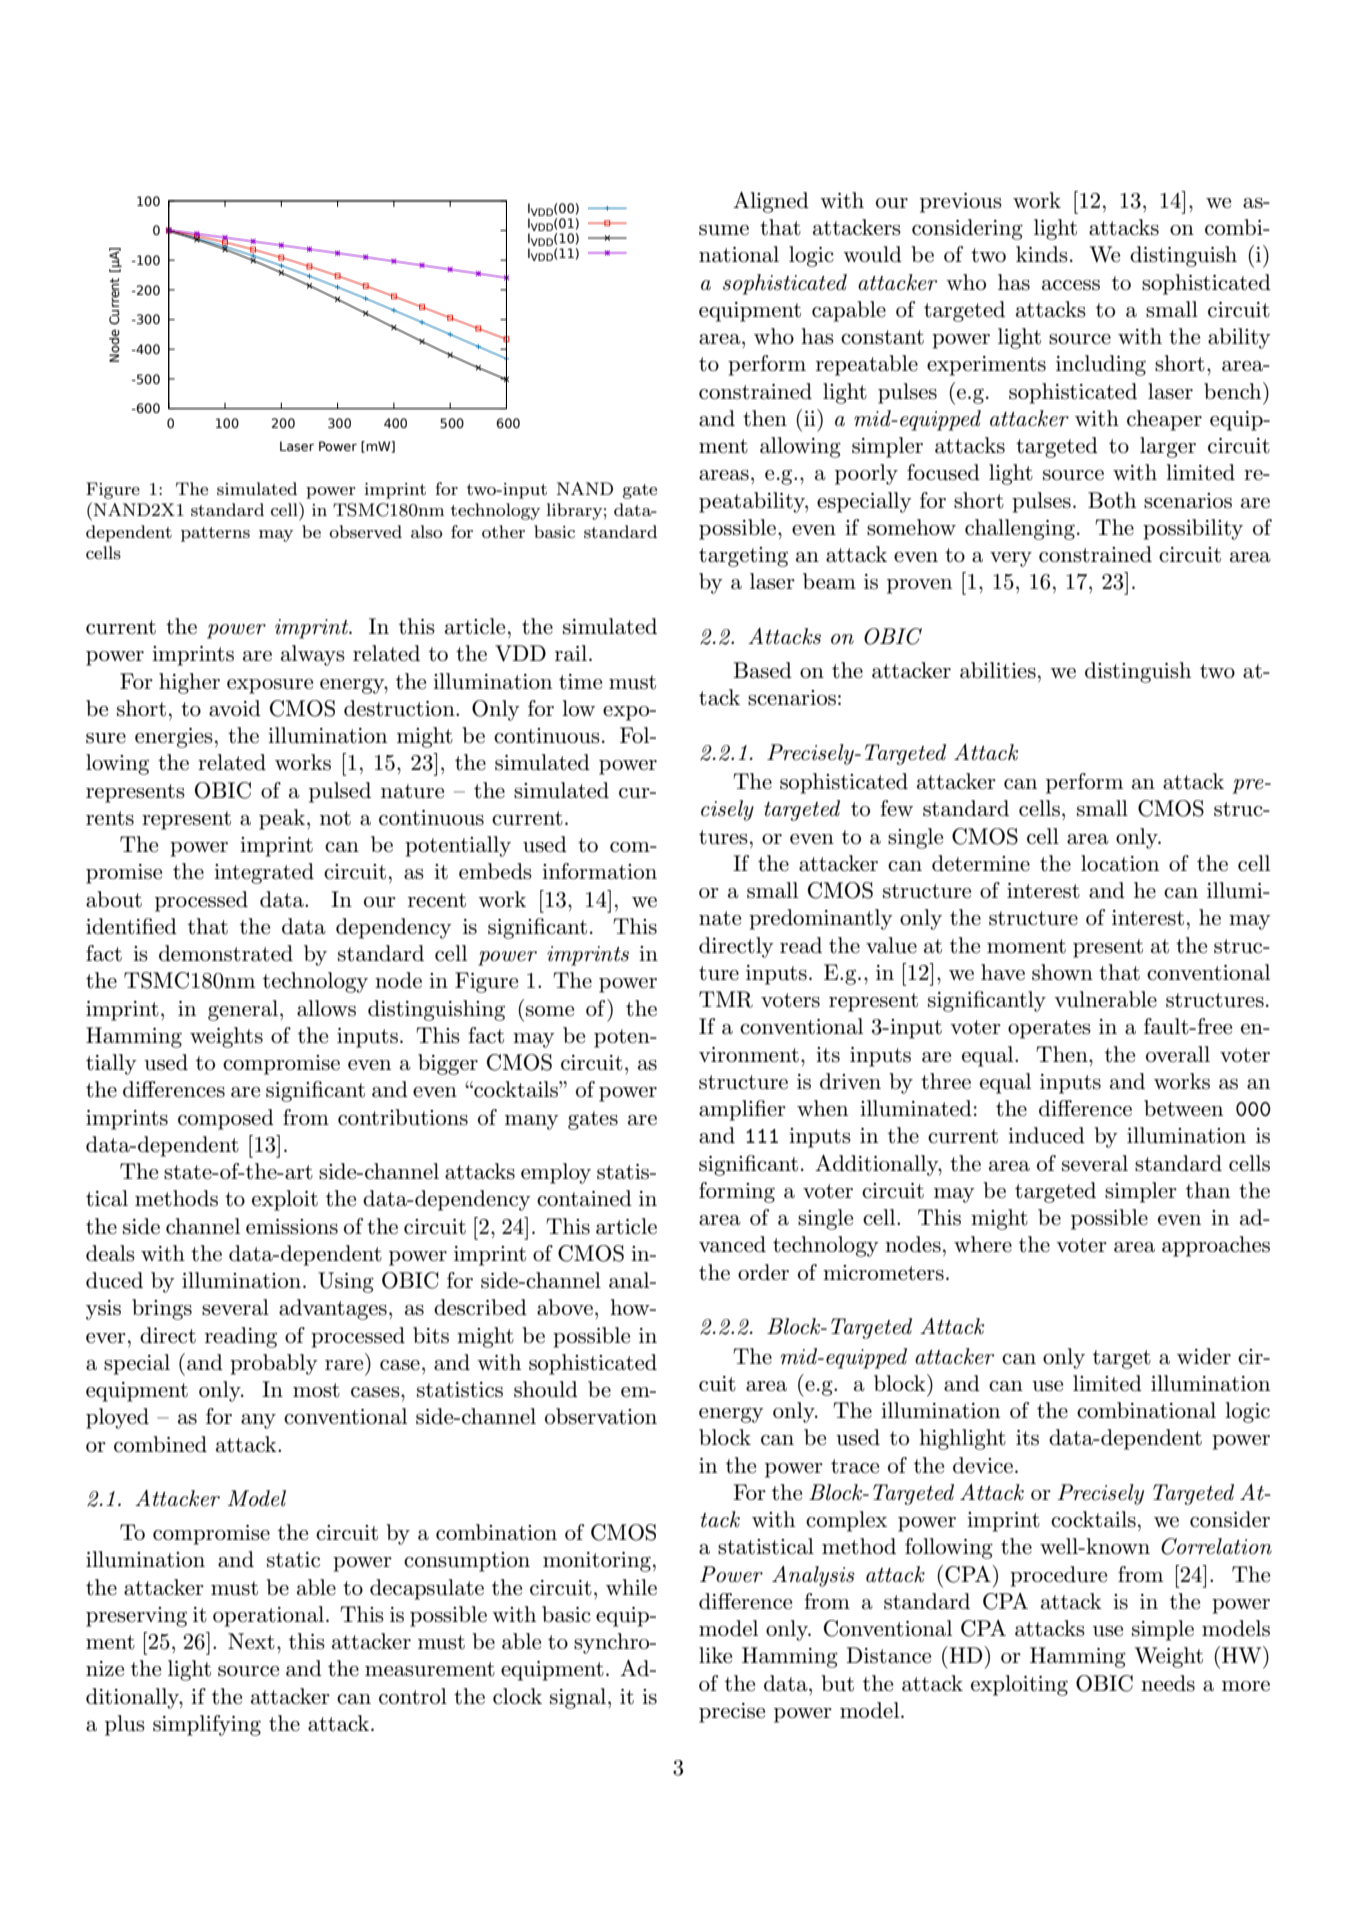  Describe the element at coordinates (998, 670) in the screenshot. I see `abilities` at that location.
